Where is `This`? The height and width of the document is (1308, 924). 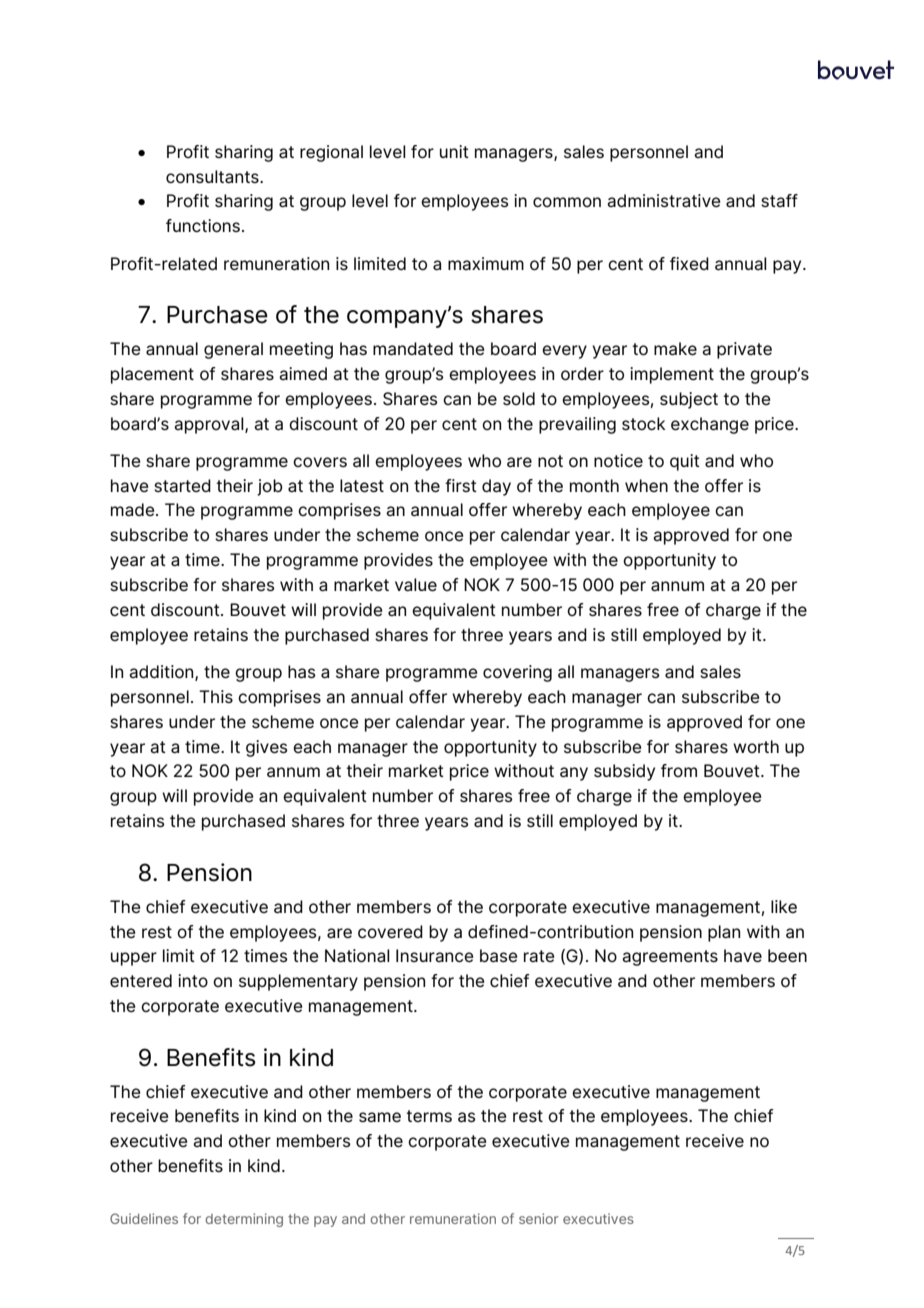
This is located at coordinates (216, 696).
